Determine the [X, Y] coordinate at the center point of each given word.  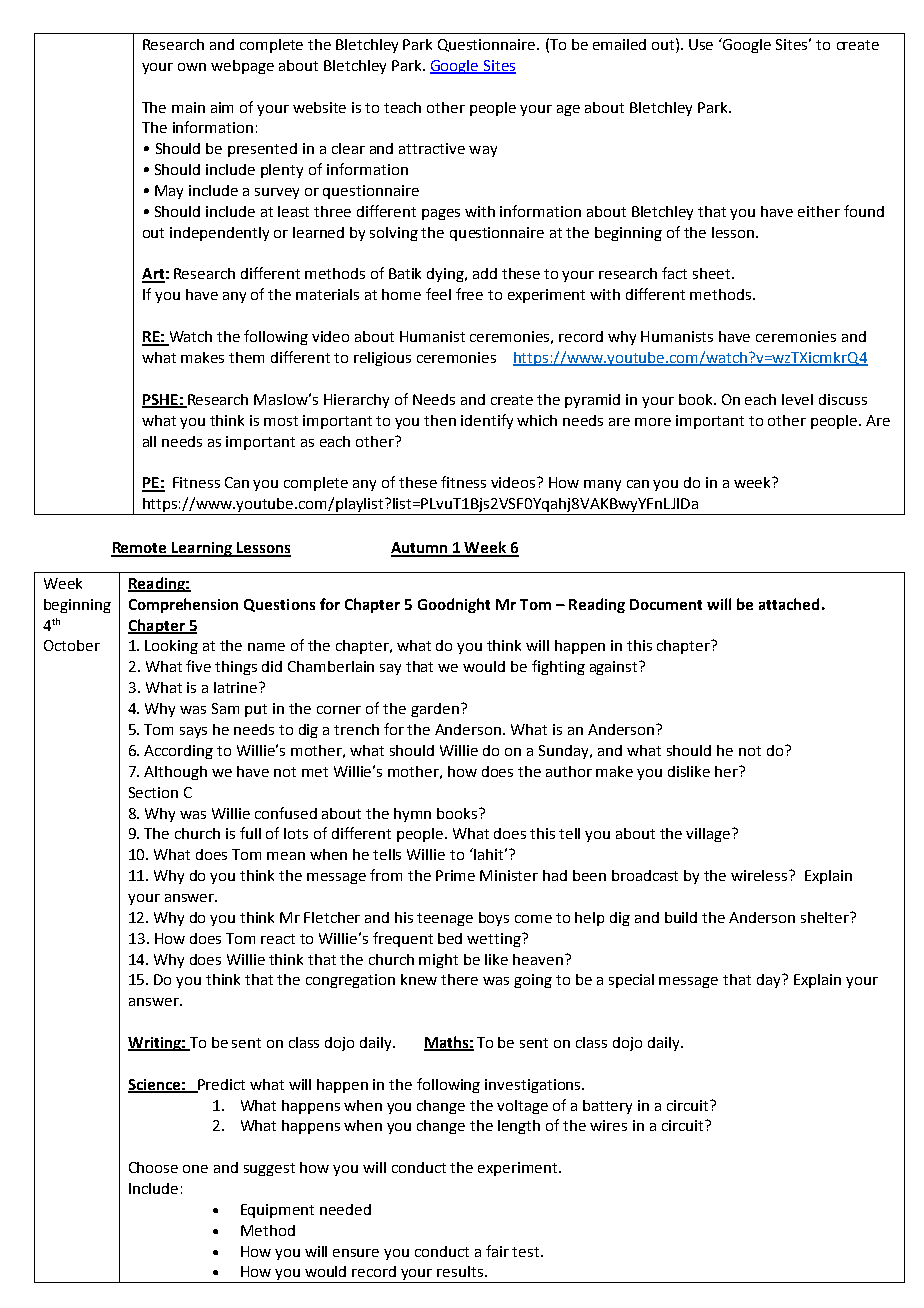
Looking [171, 647]
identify [487, 421]
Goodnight [454, 605]
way [483, 151]
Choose [153, 1167]
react [278, 939]
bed [450, 938]
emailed [619, 44]
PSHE [161, 400]
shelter [826, 917]
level [797, 399]
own [192, 67]
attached [789, 604]
